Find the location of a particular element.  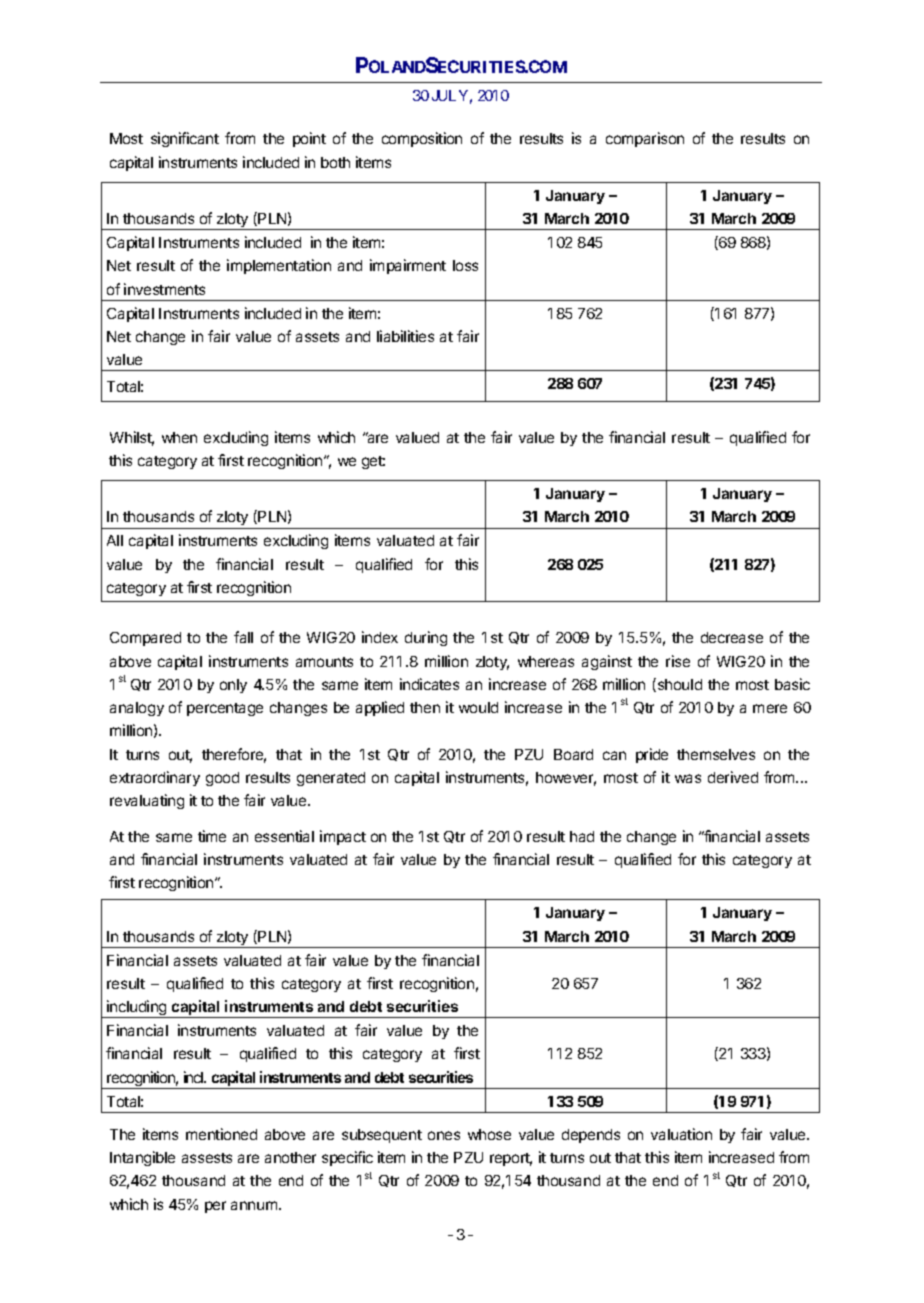

comparison is located at coordinates (645, 139).
